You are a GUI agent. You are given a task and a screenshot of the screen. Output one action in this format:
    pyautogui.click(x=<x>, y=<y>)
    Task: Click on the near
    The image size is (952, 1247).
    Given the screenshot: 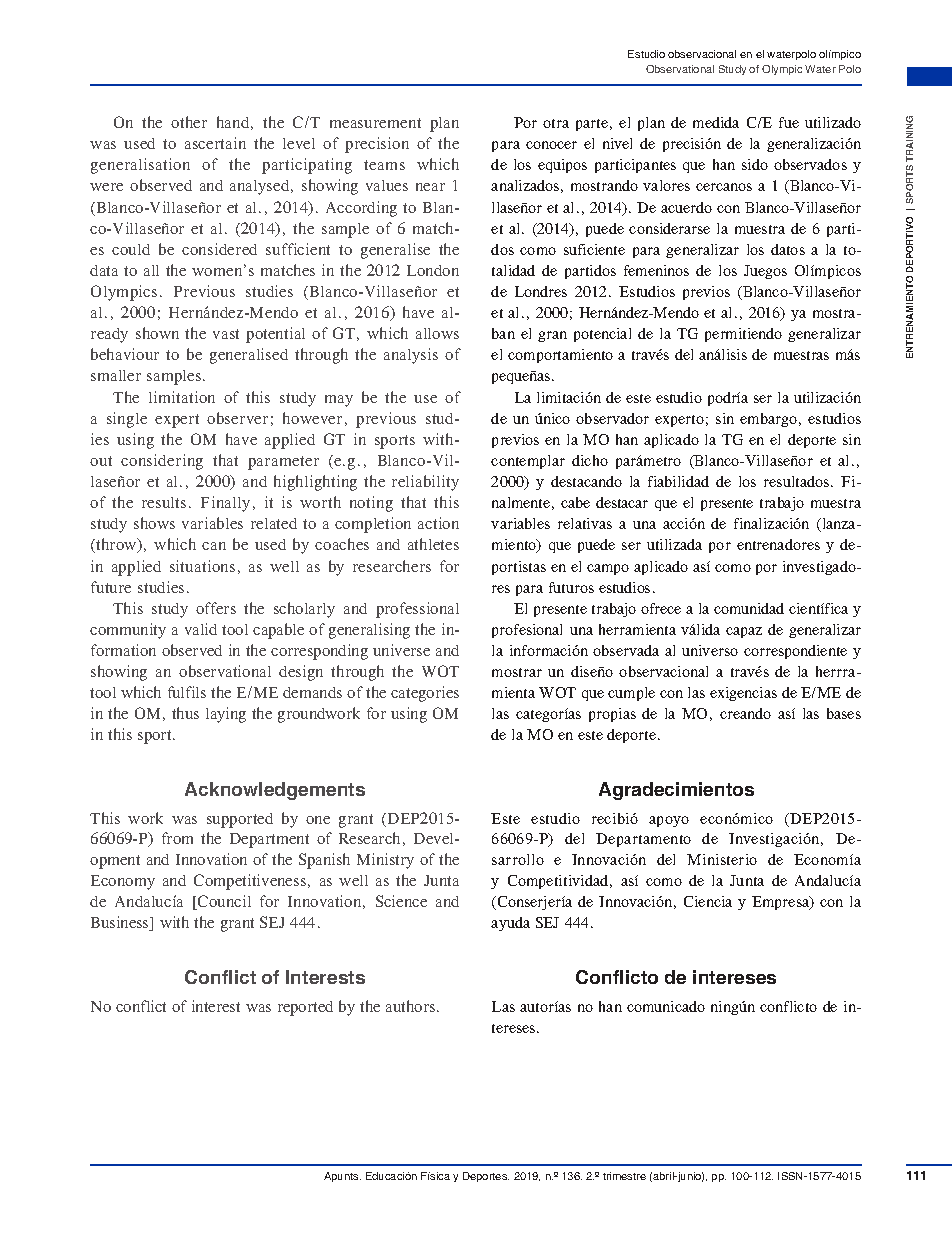 What is the action you would take?
    pyautogui.click(x=430, y=187)
